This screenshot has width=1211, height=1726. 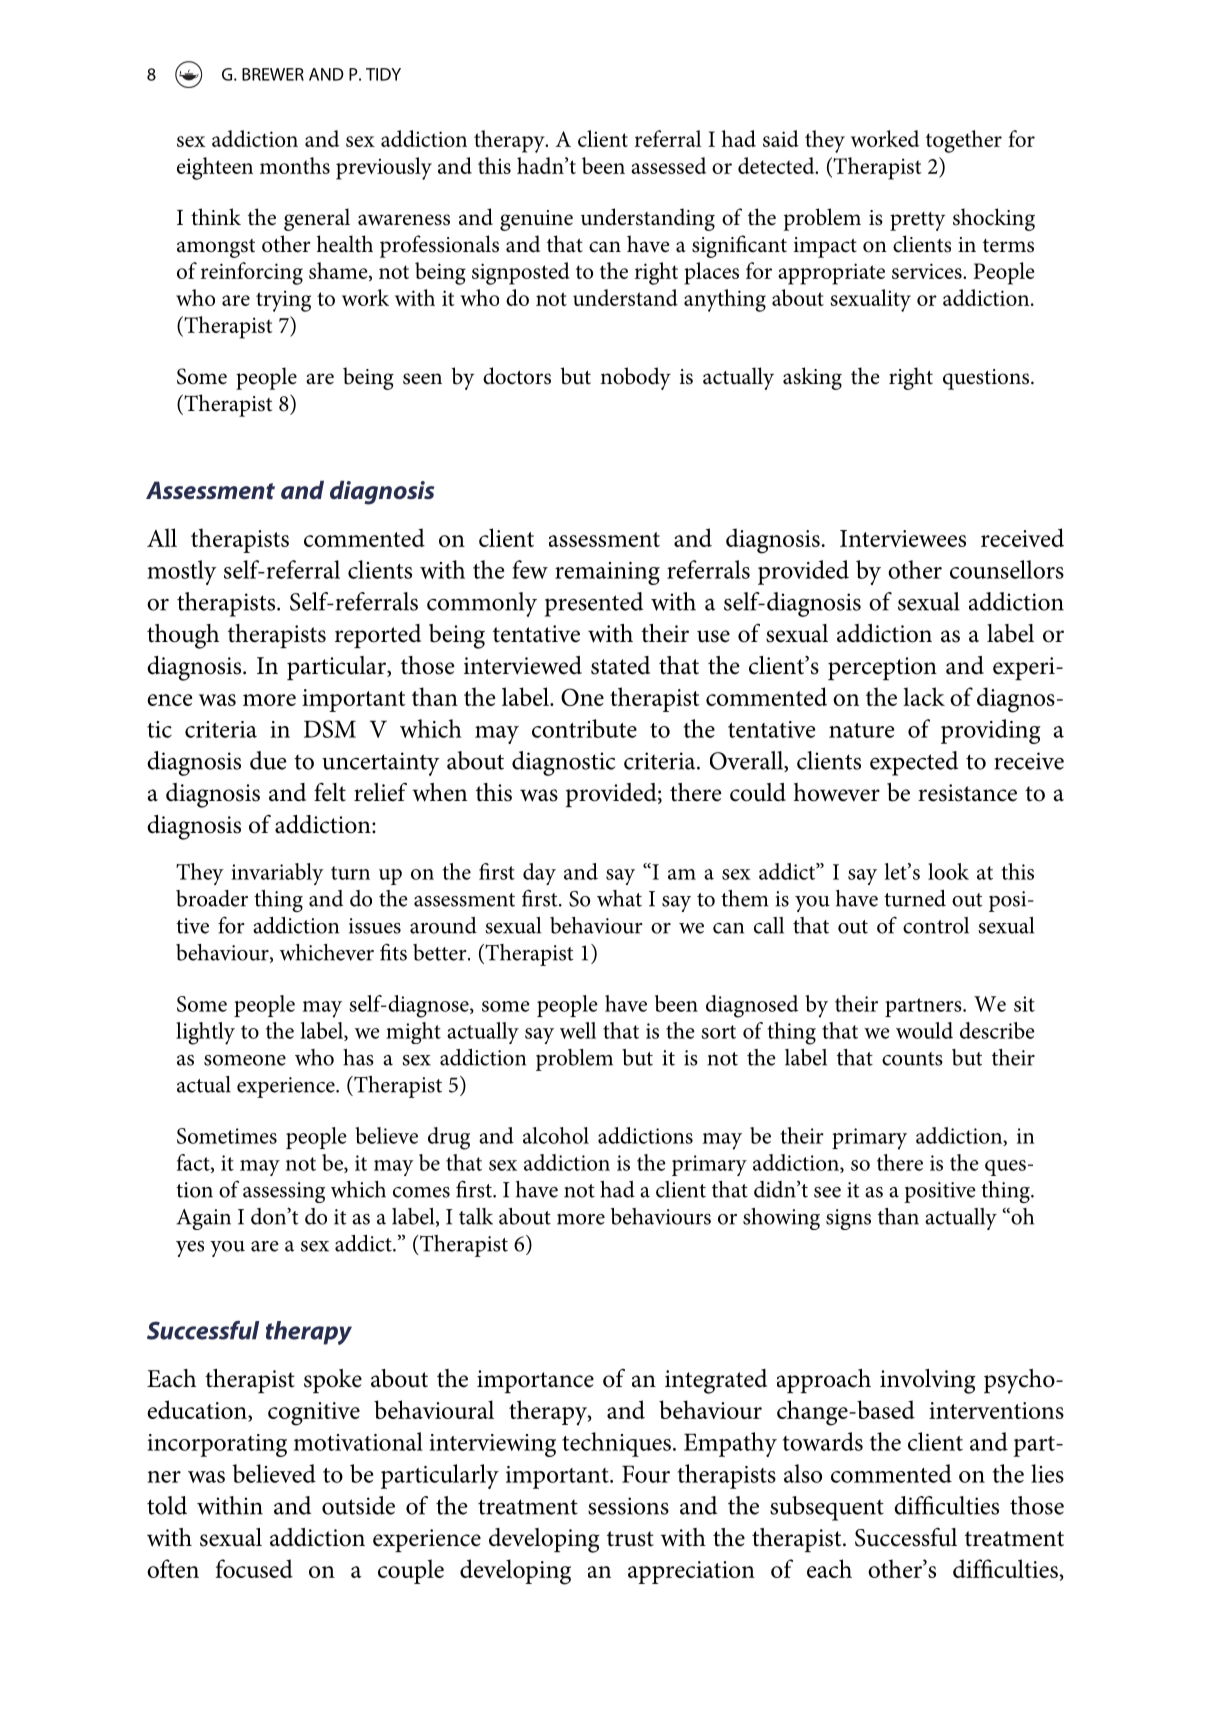 What do you see at coordinates (476, 1216) in the screenshot?
I see `talk` at bounding box center [476, 1216].
